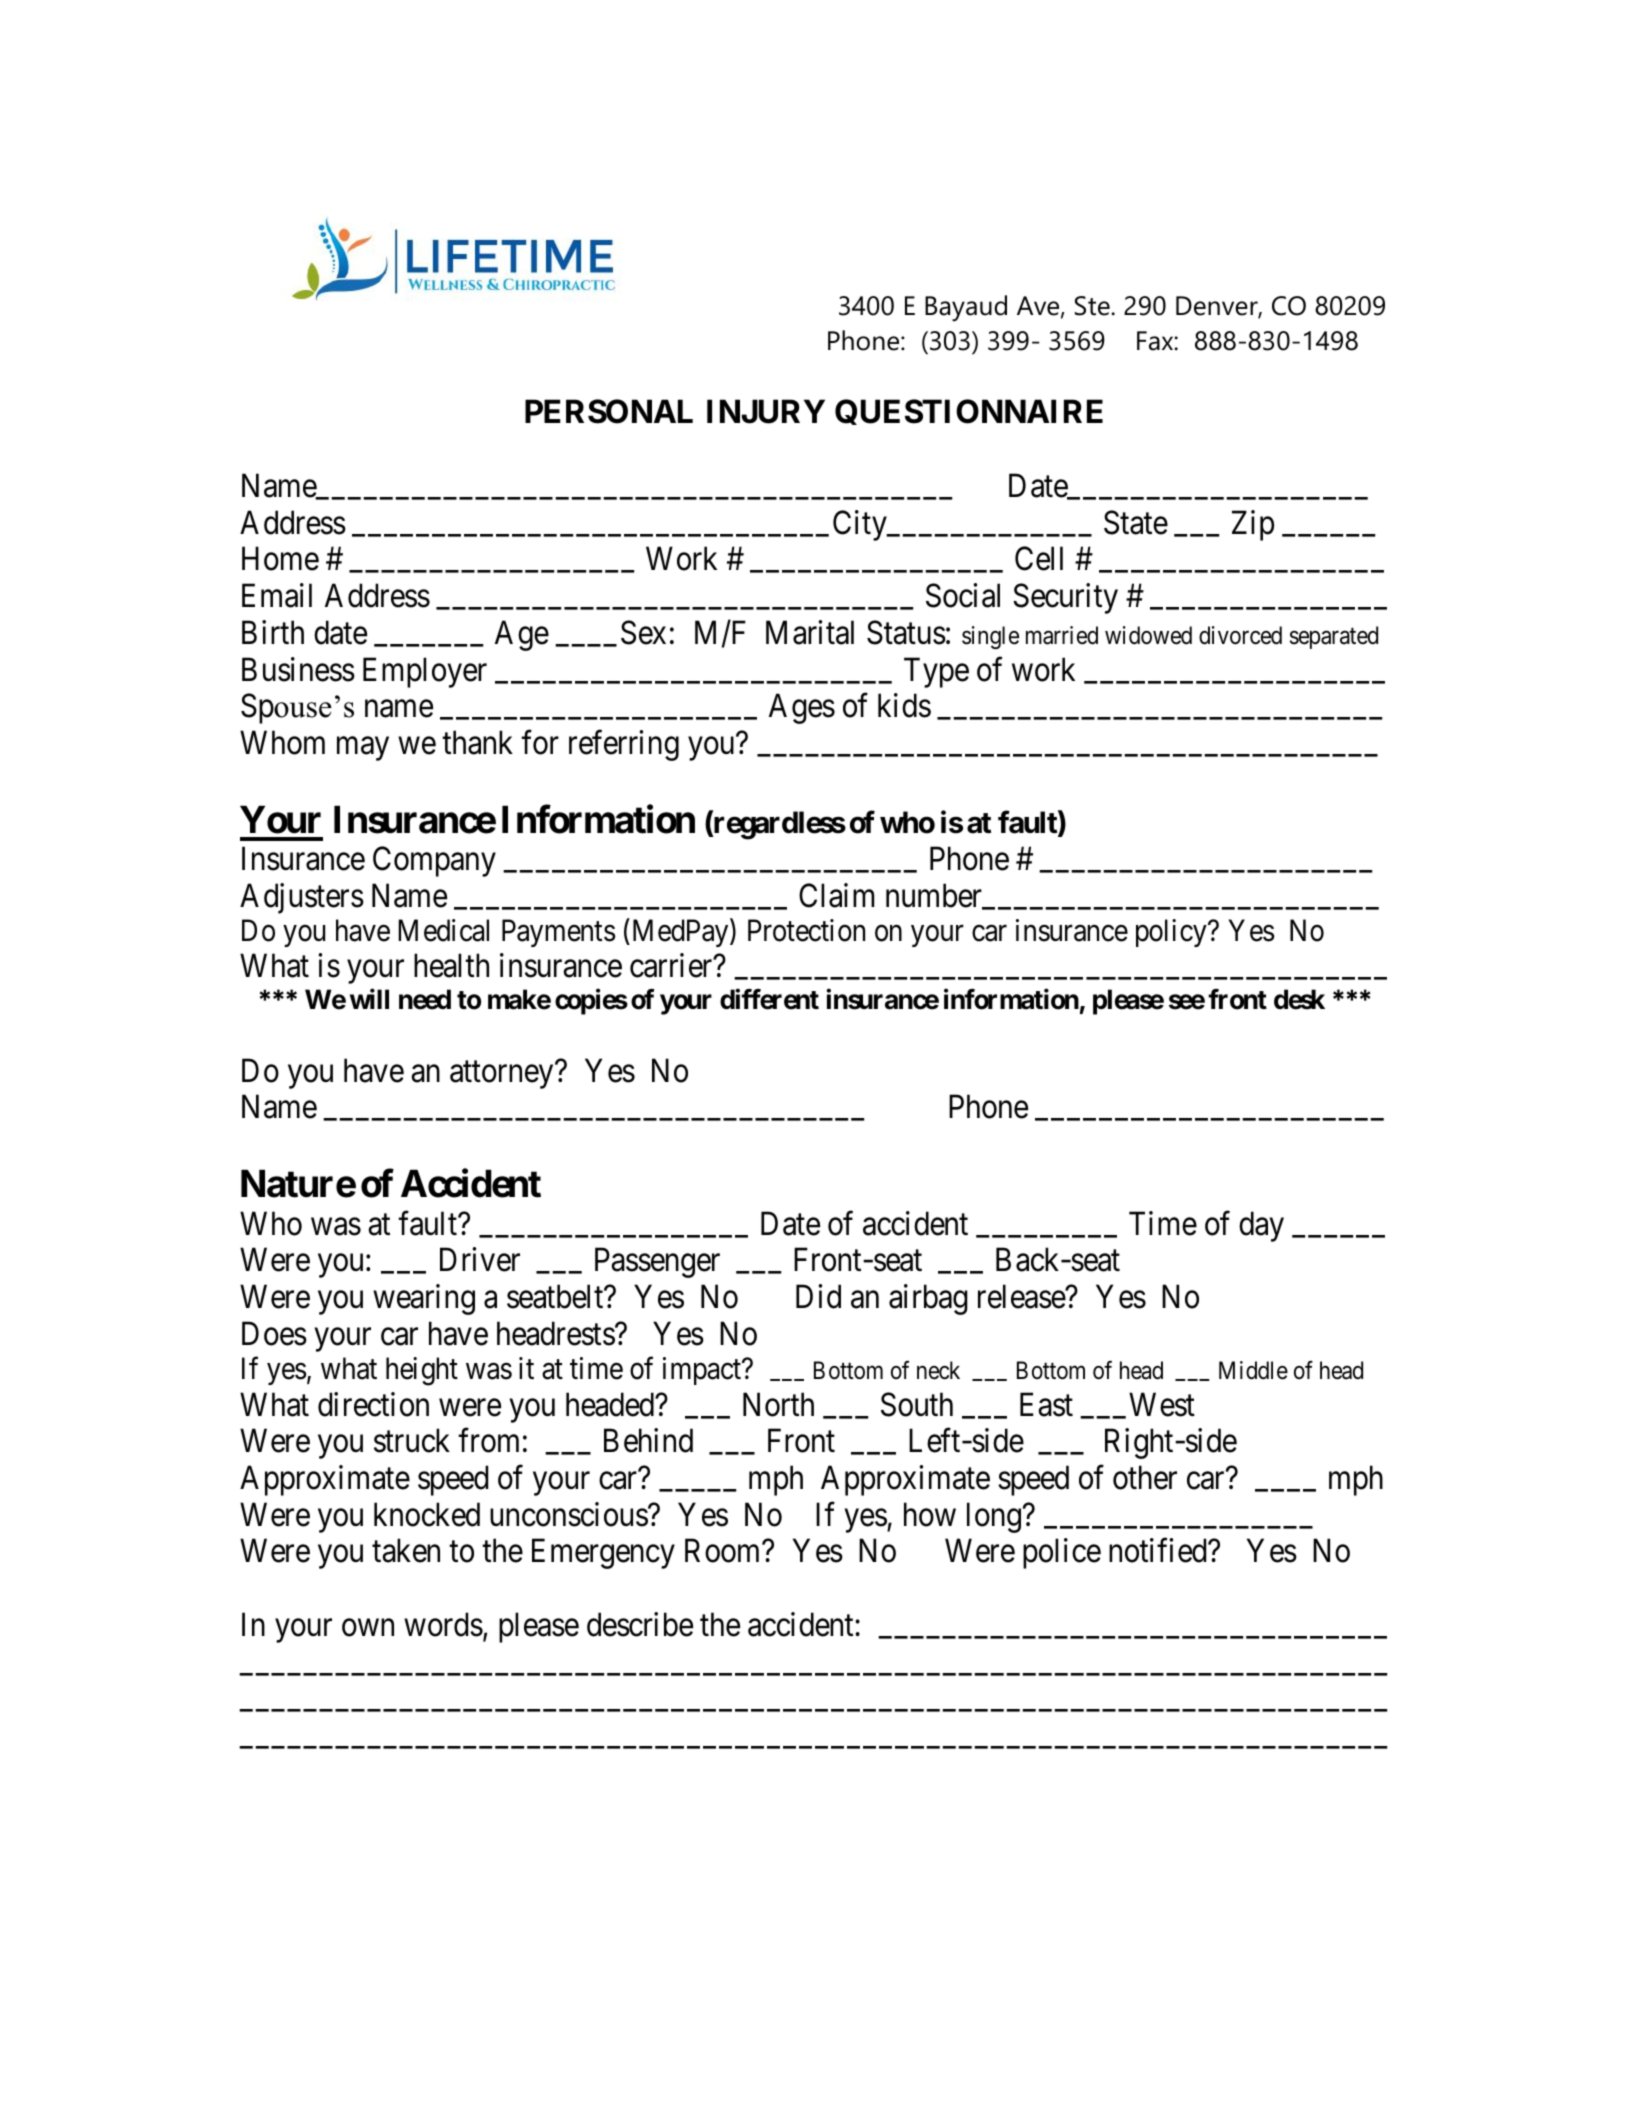 The image size is (1630, 2109). Describe the element at coordinates (766, 412) in the image. I see `INJURY` at that location.
